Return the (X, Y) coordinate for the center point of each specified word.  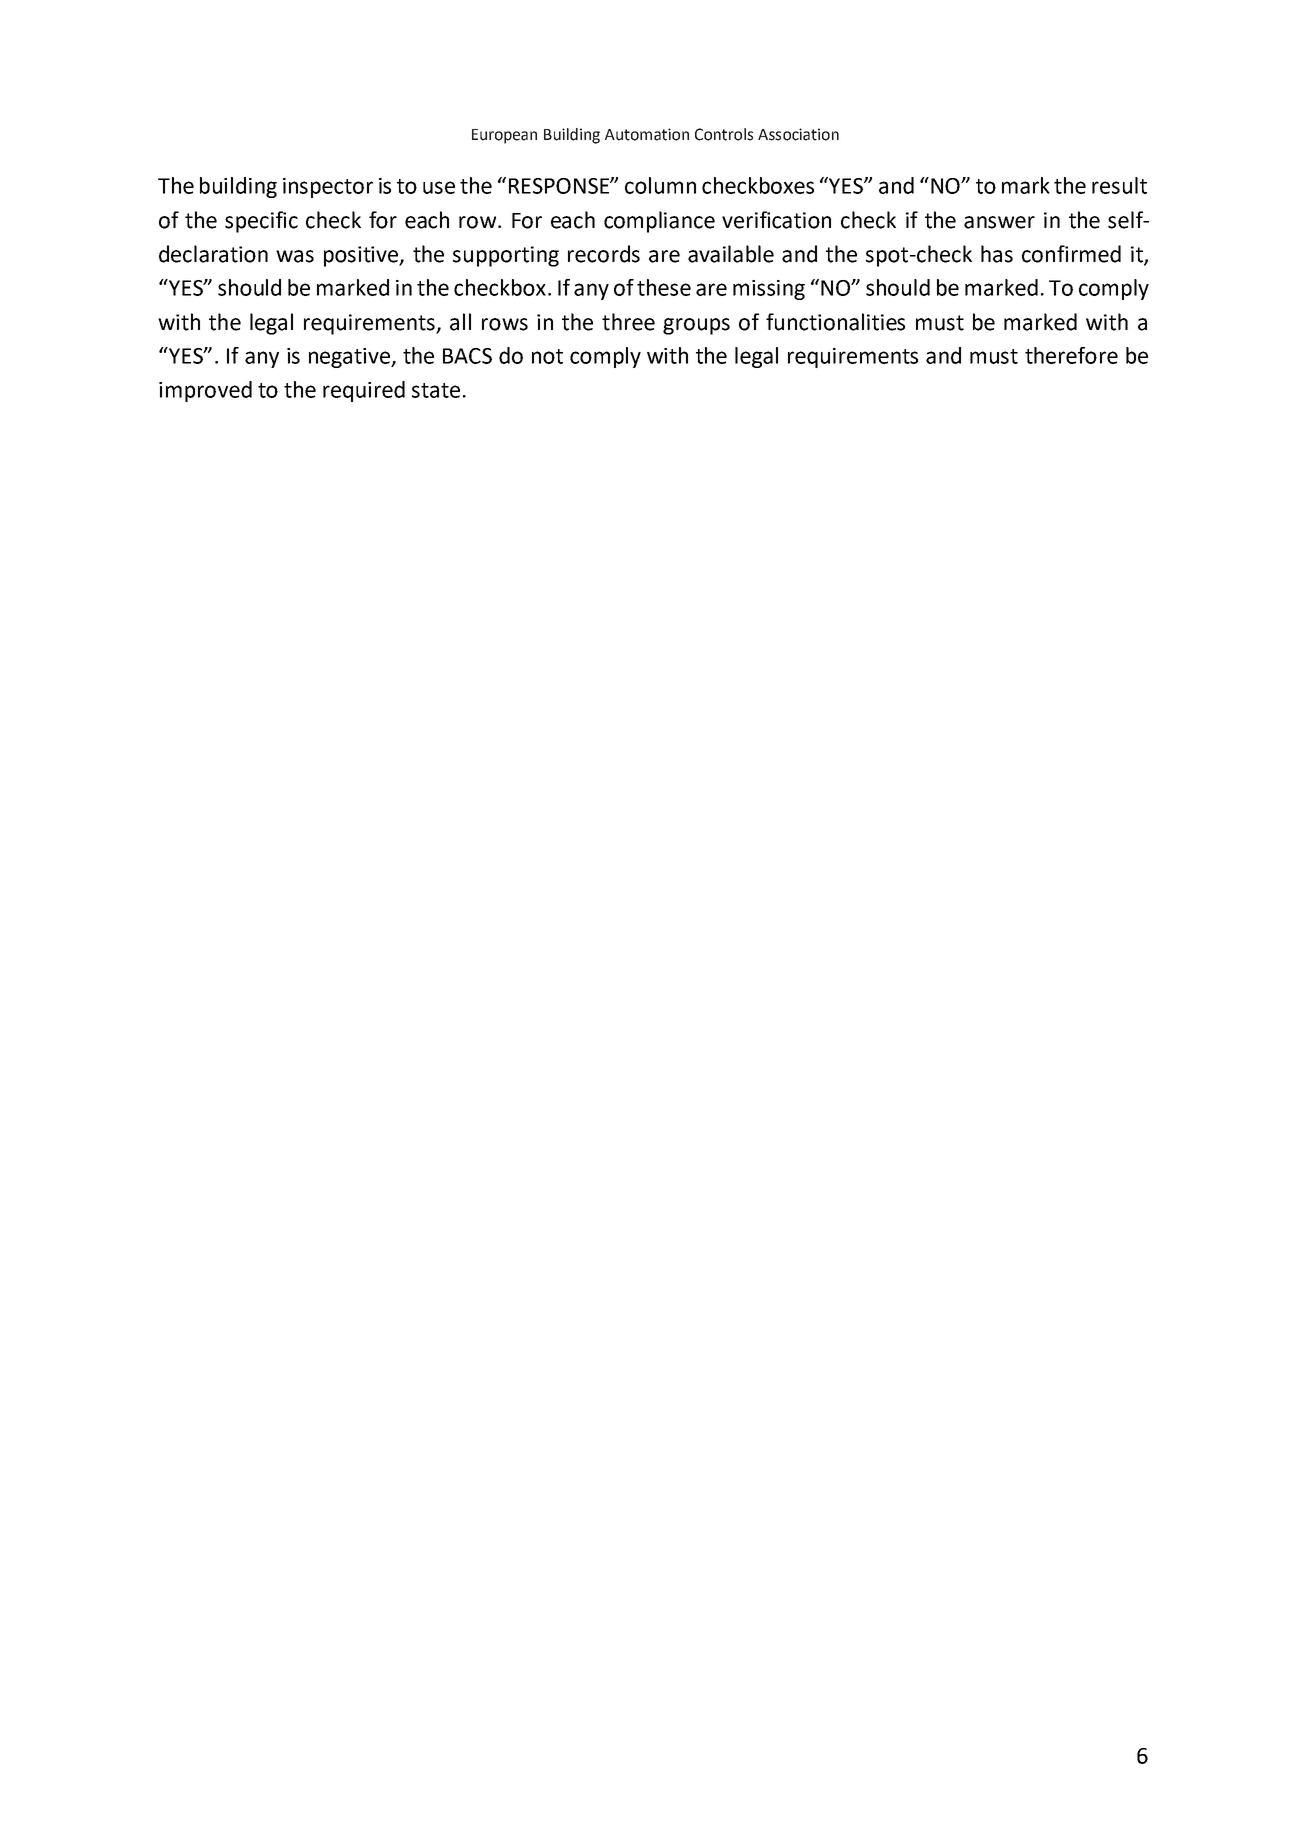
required (364, 391)
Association (798, 134)
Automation (647, 134)
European (504, 136)
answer (999, 222)
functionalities (835, 322)
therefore (1071, 355)
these (664, 287)
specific (261, 222)
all (460, 322)
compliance (659, 222)
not (547, 356)
